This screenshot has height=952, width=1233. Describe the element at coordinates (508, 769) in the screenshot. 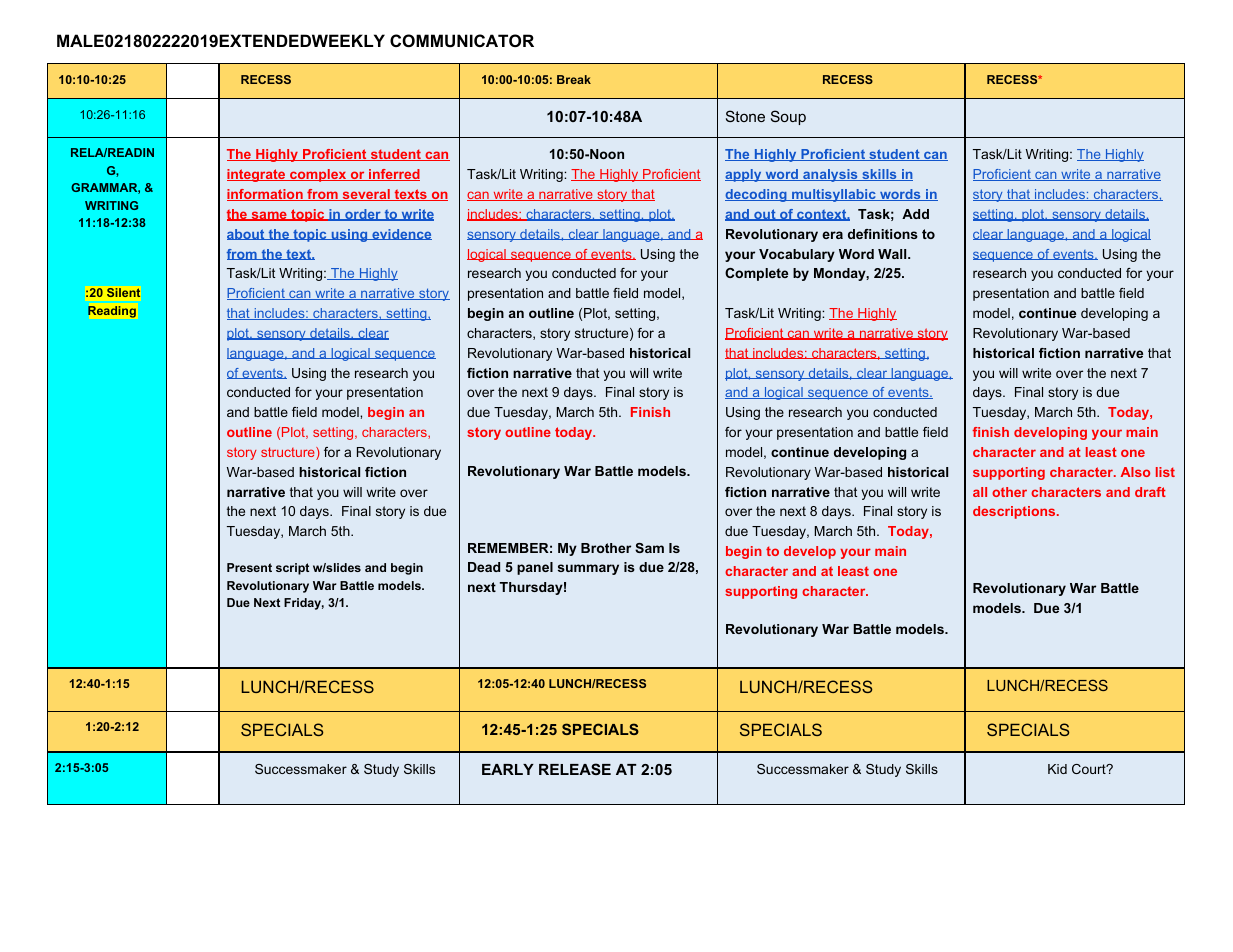

I see `EARLY` at that location.
